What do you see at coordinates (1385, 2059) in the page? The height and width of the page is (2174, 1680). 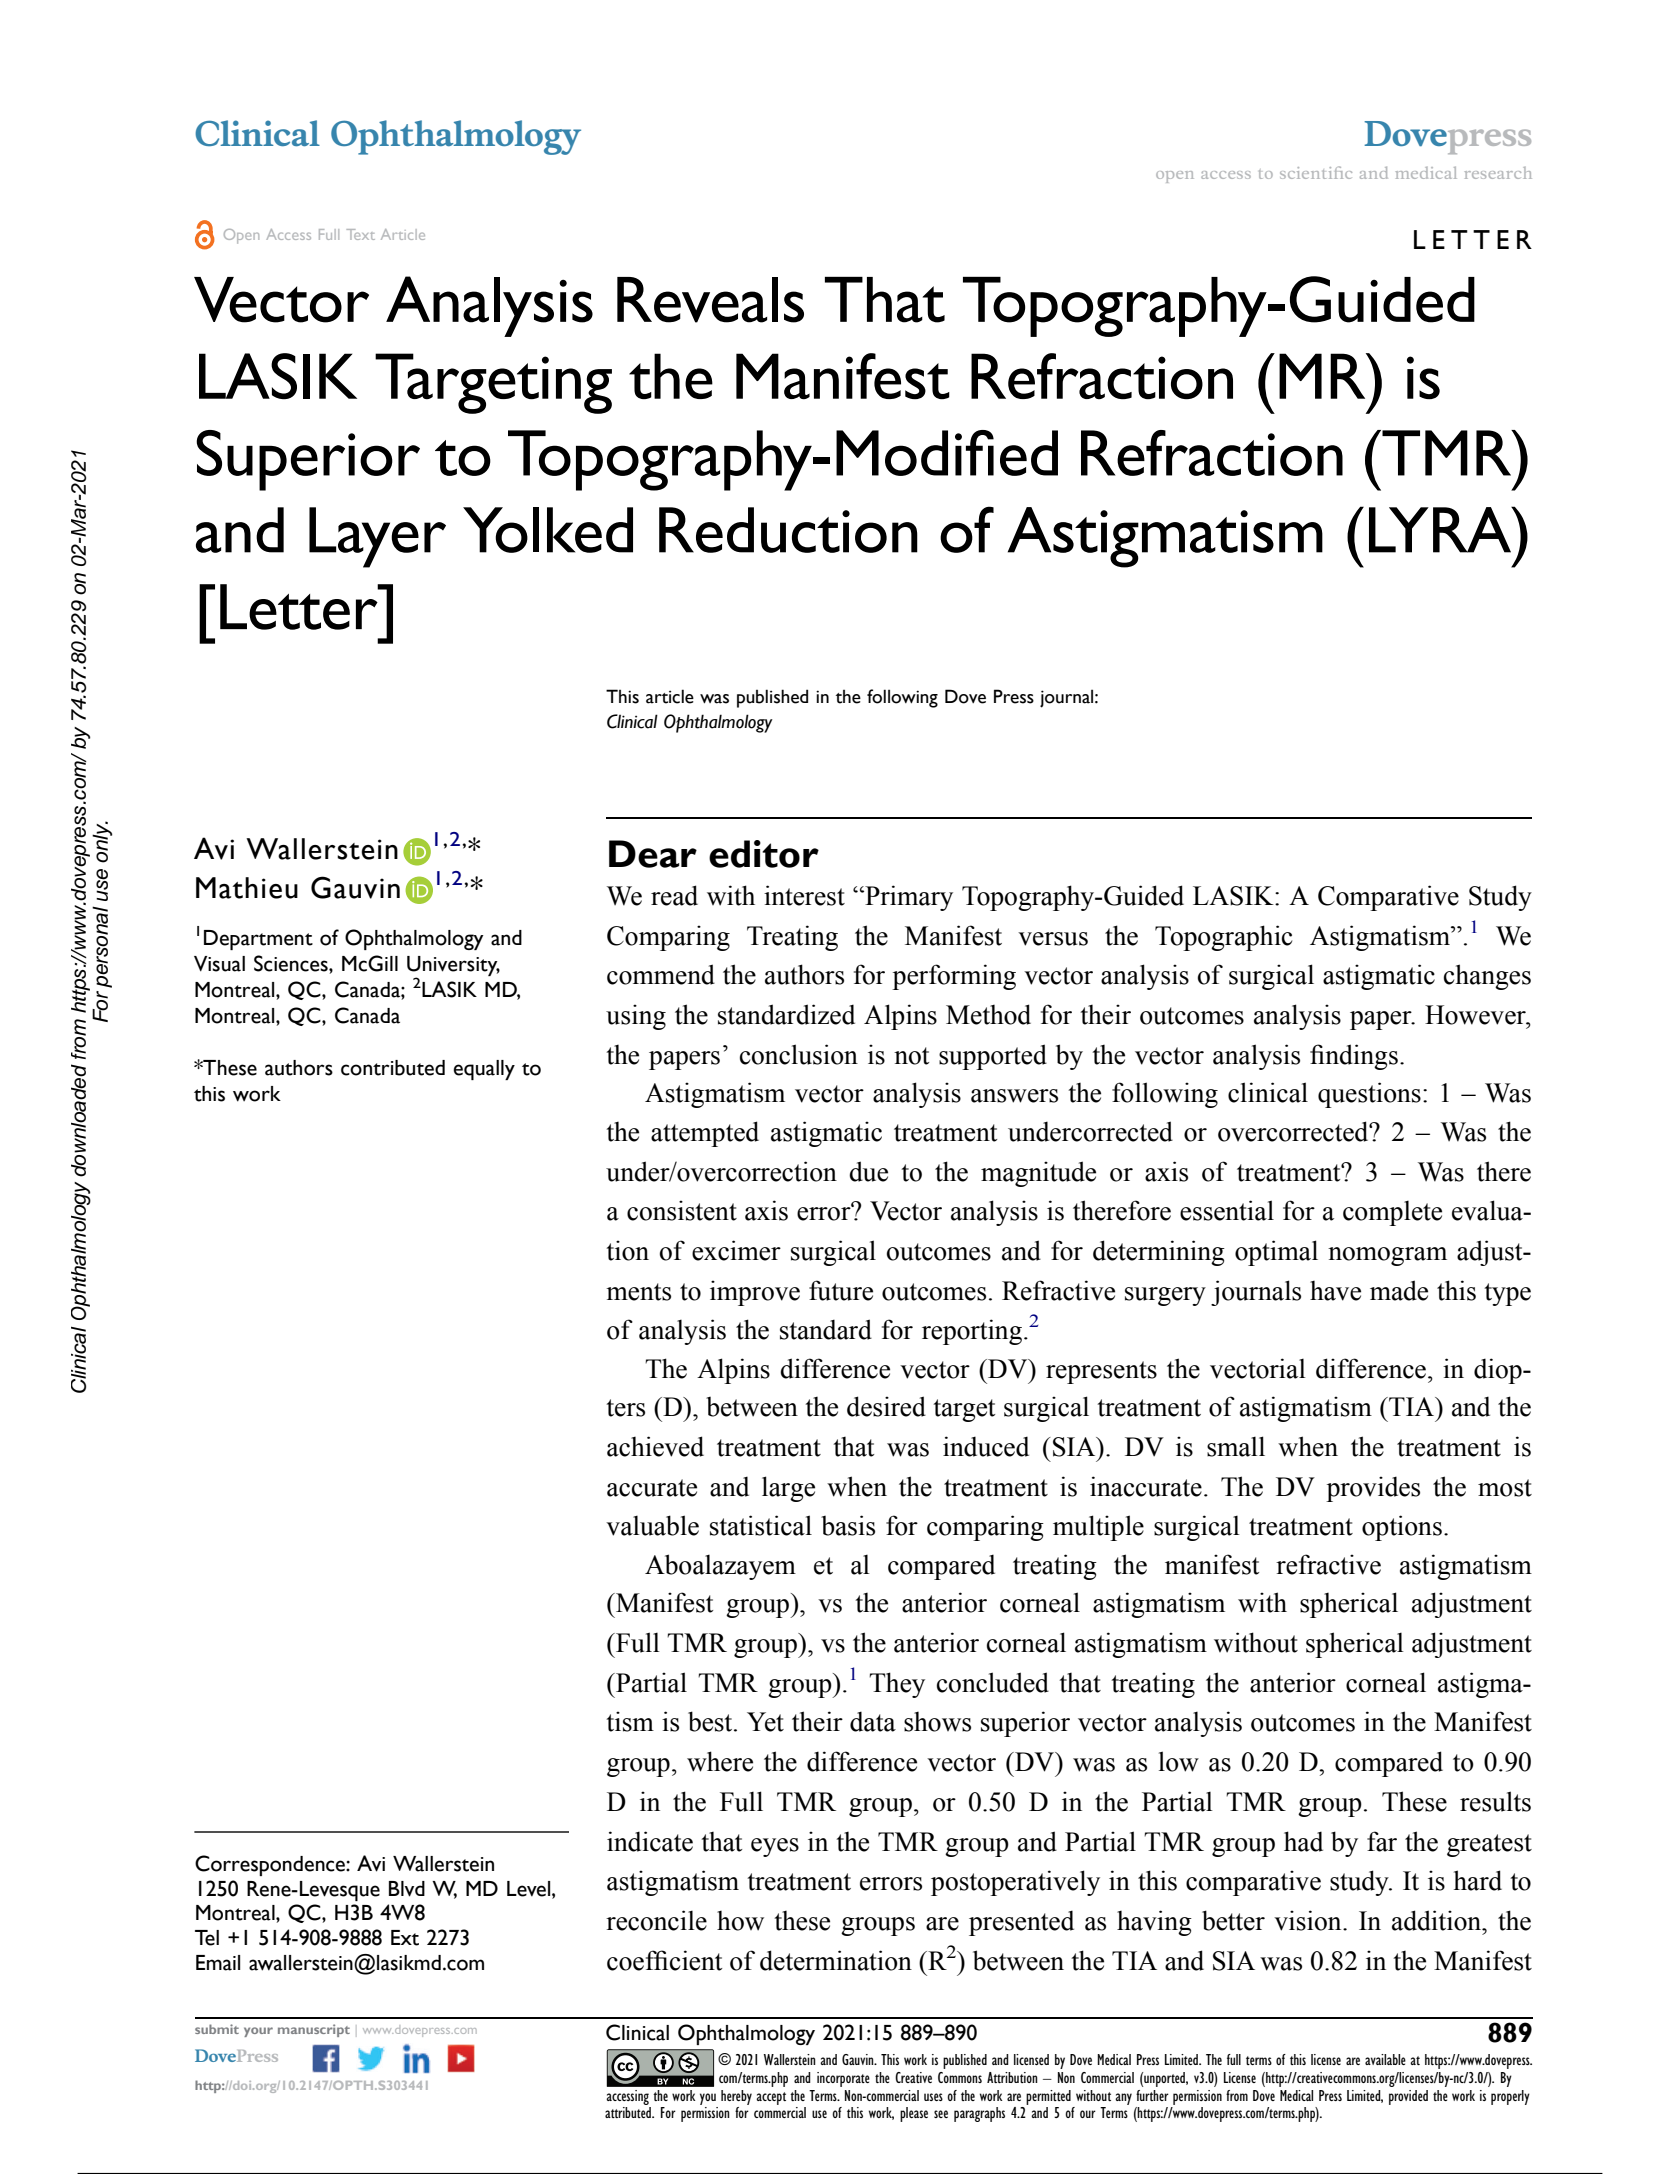 I see `available` at bounding box center [1385, 2059].
